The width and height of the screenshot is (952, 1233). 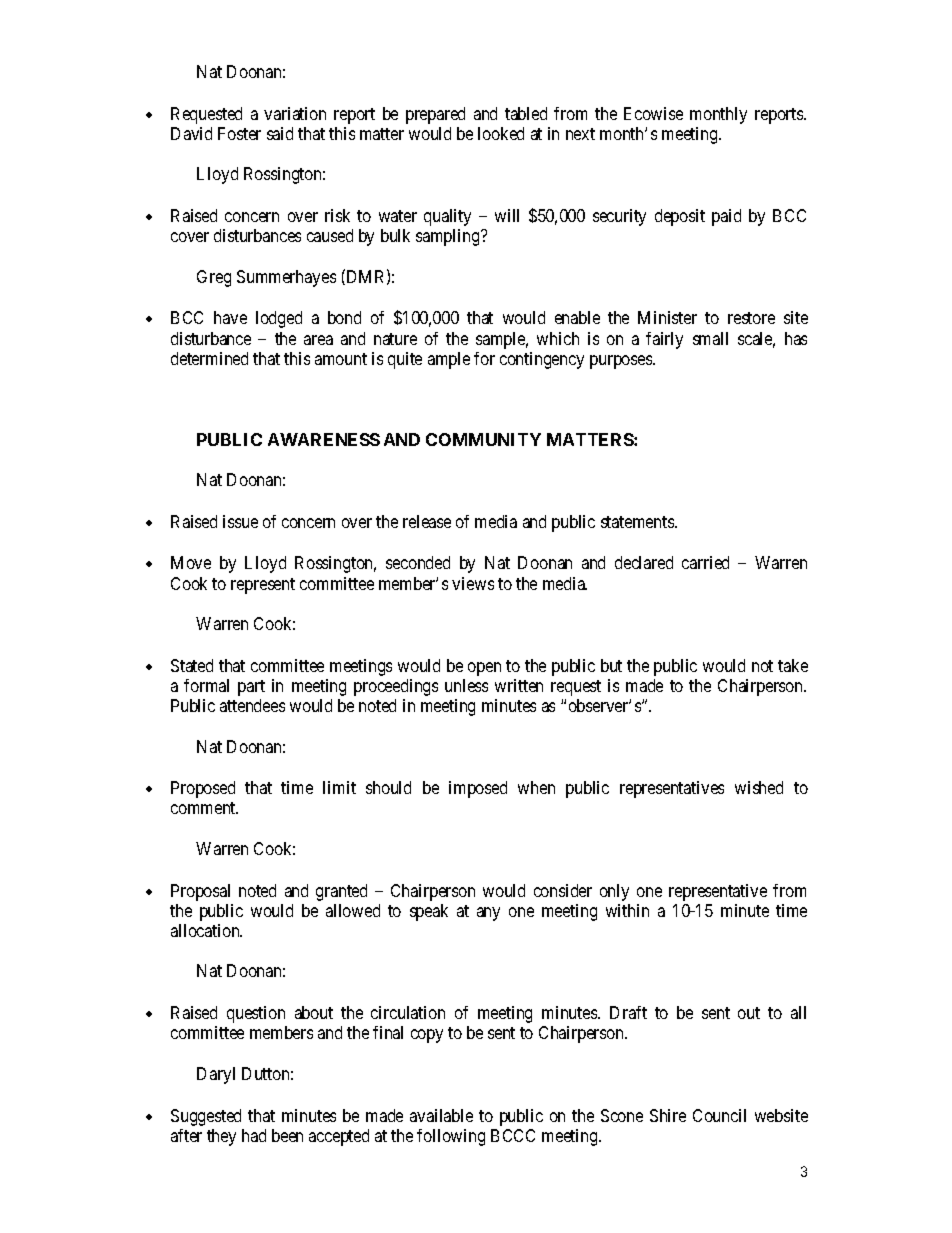 What do you see at coordinates (501, 133) in the screenshot?
I see `looked` at bounding box center [501, 133].
